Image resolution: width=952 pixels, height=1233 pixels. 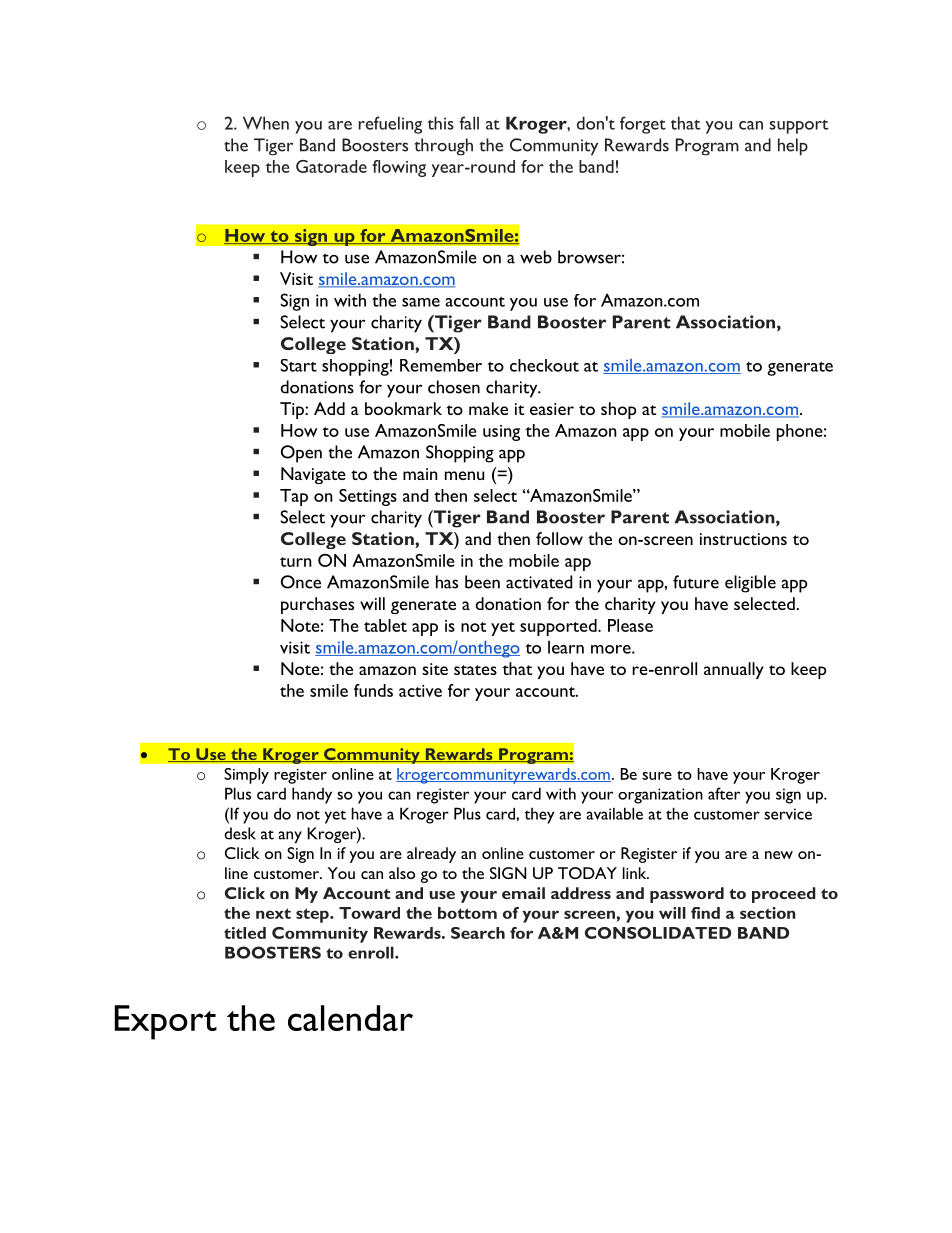 I want to click on turn, so click(x=296, y=562).
